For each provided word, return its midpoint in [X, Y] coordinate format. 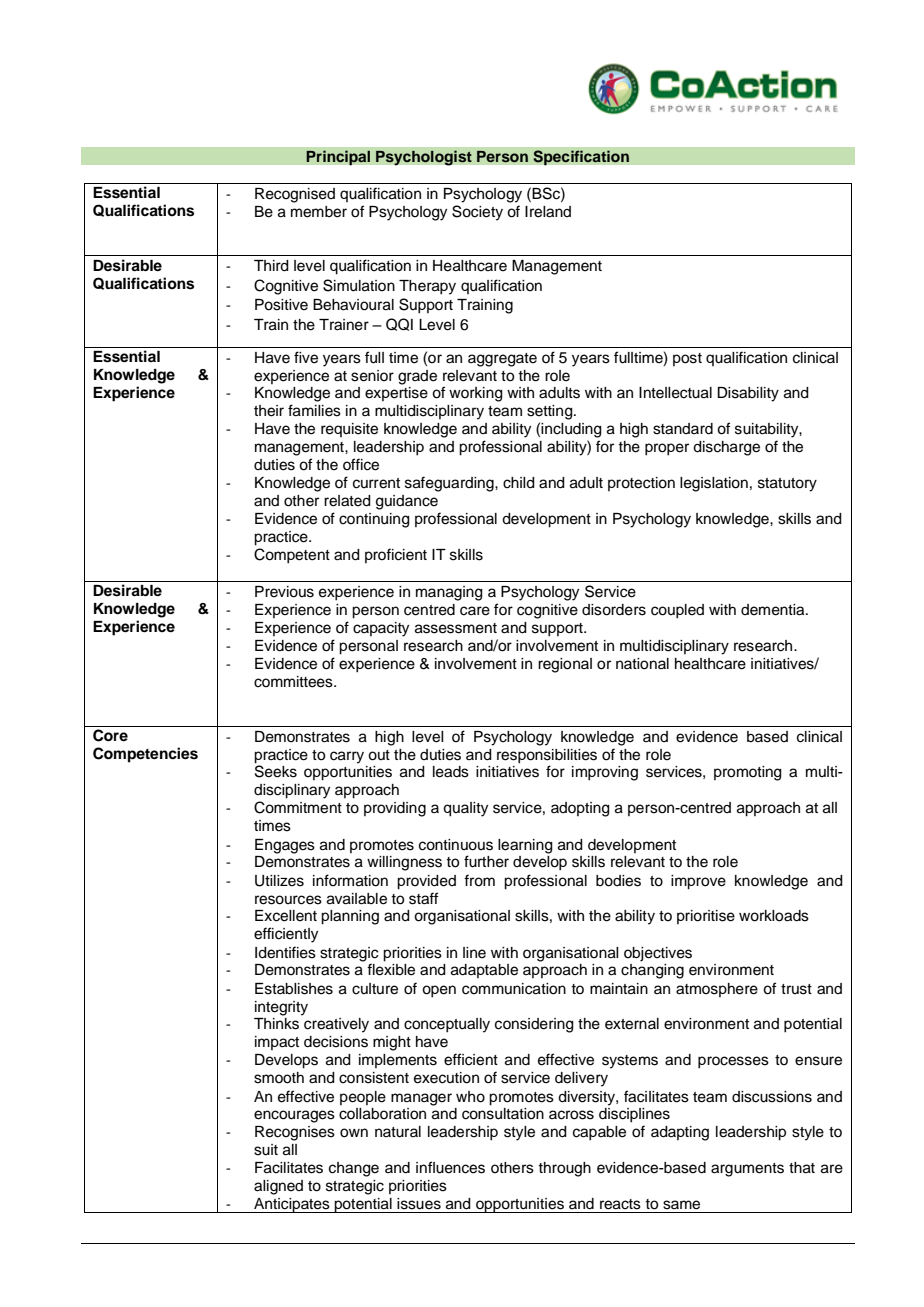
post [687, 359]
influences [450, 1167]
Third [271, 266]
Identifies [285, 952]
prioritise [706, 917]
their [269, 411]
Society [477, 213]
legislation [714, 484]
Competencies [145, 755]
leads [451, 772]
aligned [278, 1187]
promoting [748, 773]
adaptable [484, 971]
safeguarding [450, 484]
